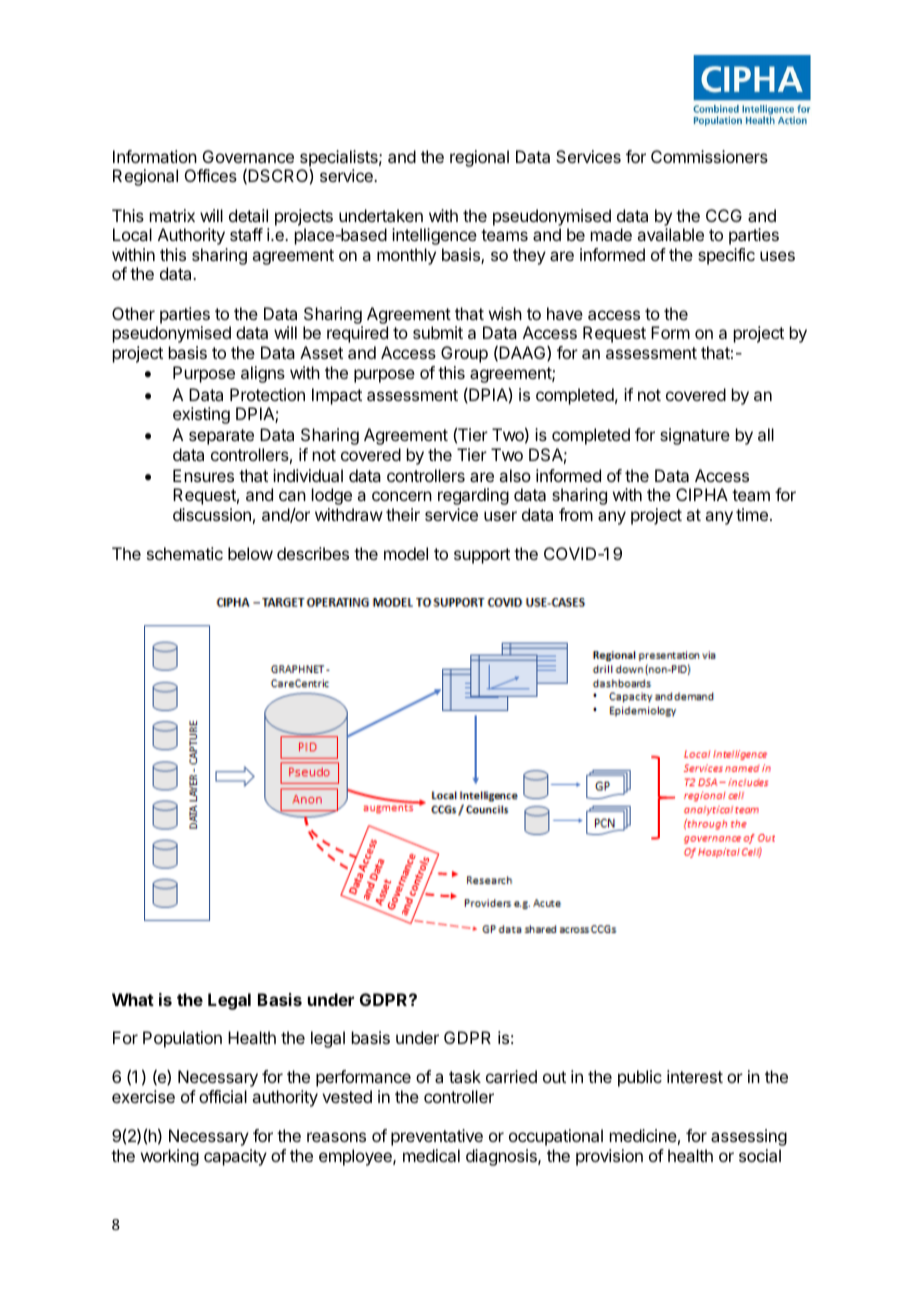  I want to click on Group, so click(464, 354).
